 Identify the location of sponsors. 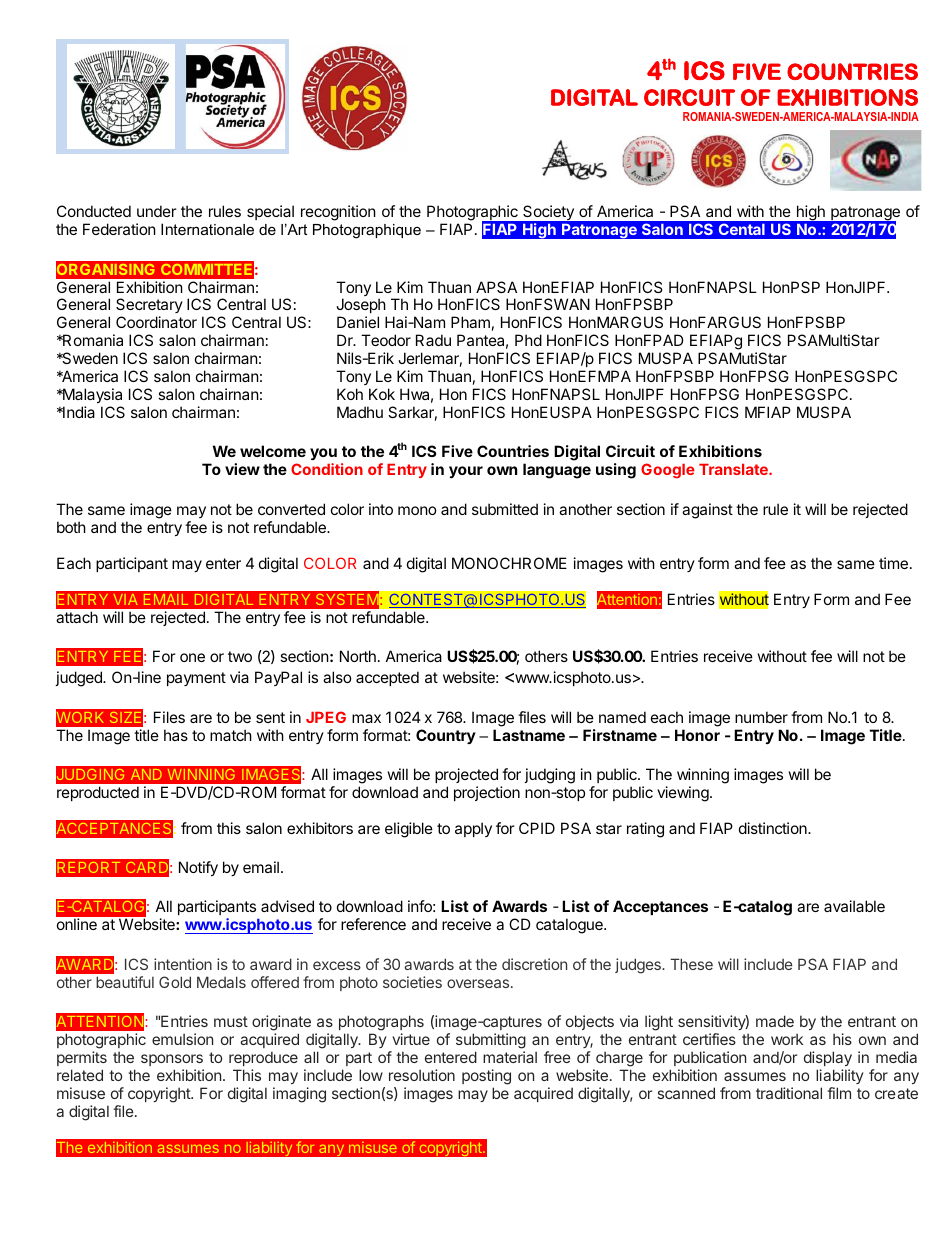
(172, 1060).
